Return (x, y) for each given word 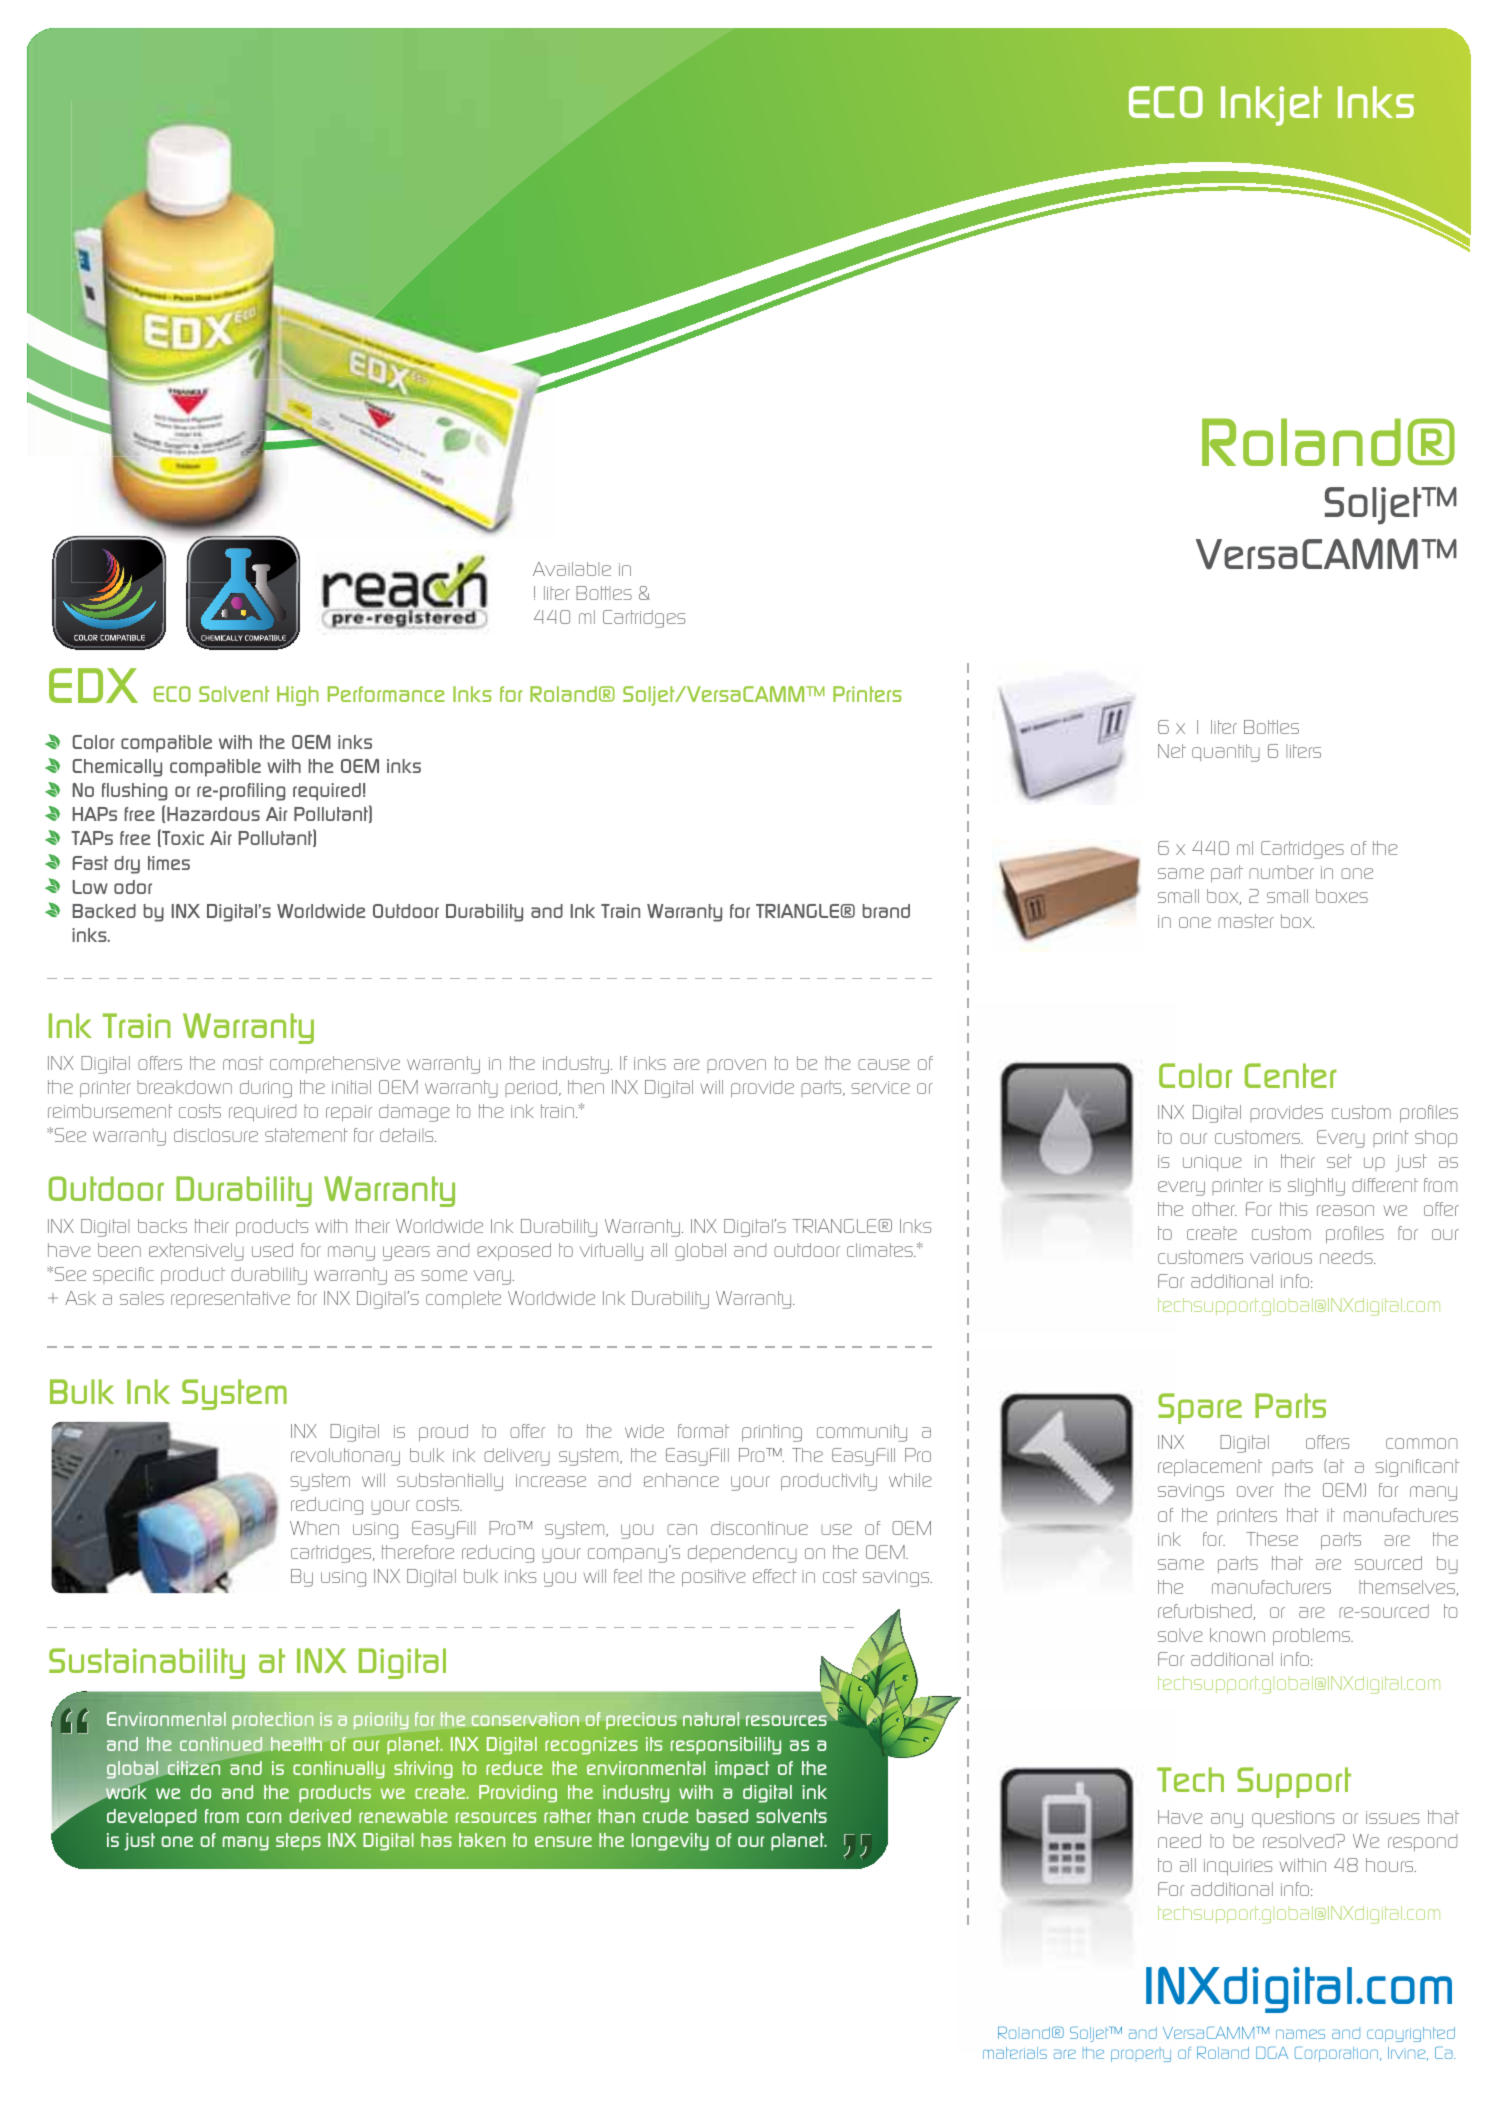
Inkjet (1271, 106)
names (1300, 2034)
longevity (670, 1842)
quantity (1226, 753)
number (1281, 872)
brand (886, 911)
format (703, 1431)
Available (572, 569)
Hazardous (213, 814)
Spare (1200, 1408)
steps (298, 1842)
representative (230, 1300)
